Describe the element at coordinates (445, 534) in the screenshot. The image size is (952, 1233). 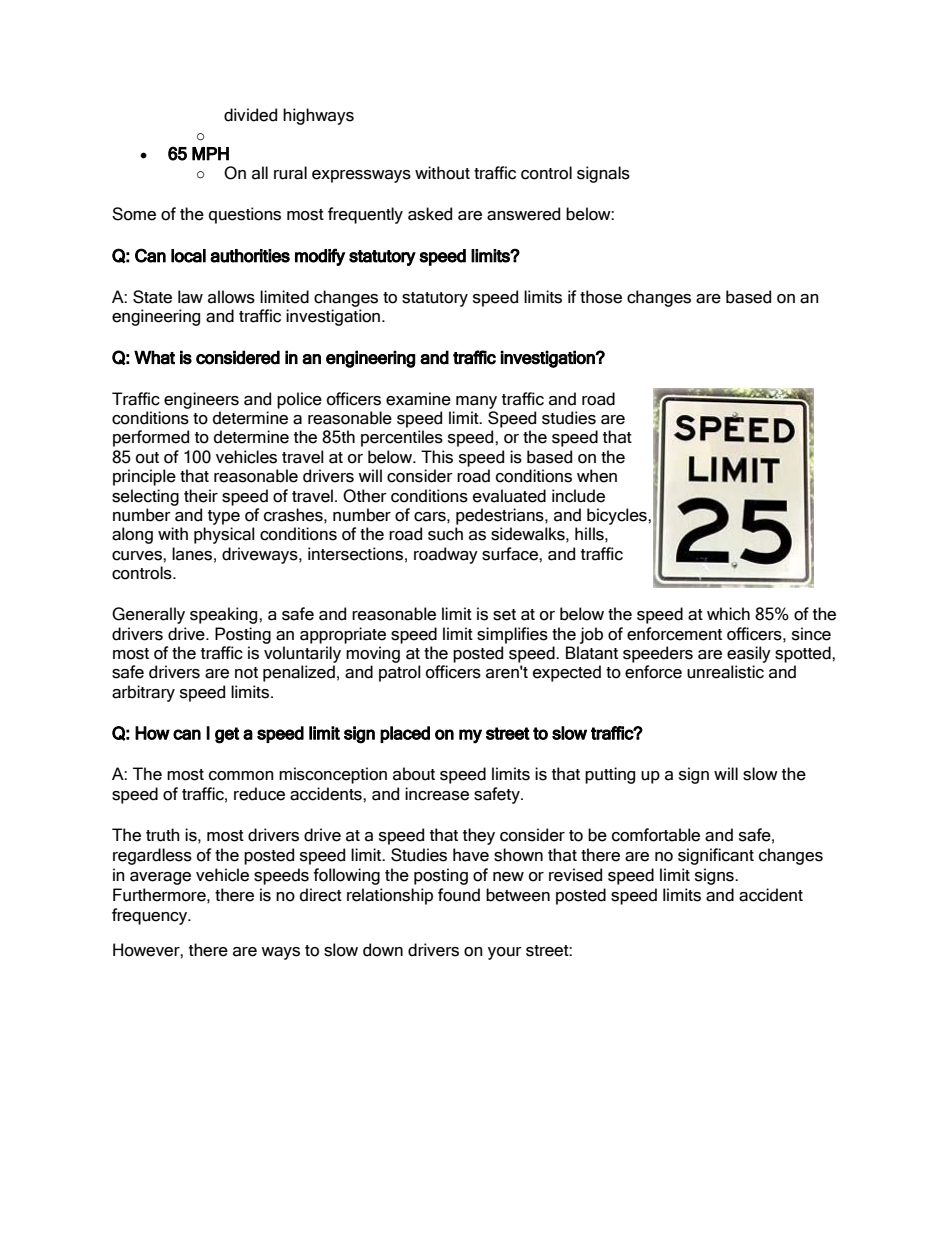
I see `such` at that location.
